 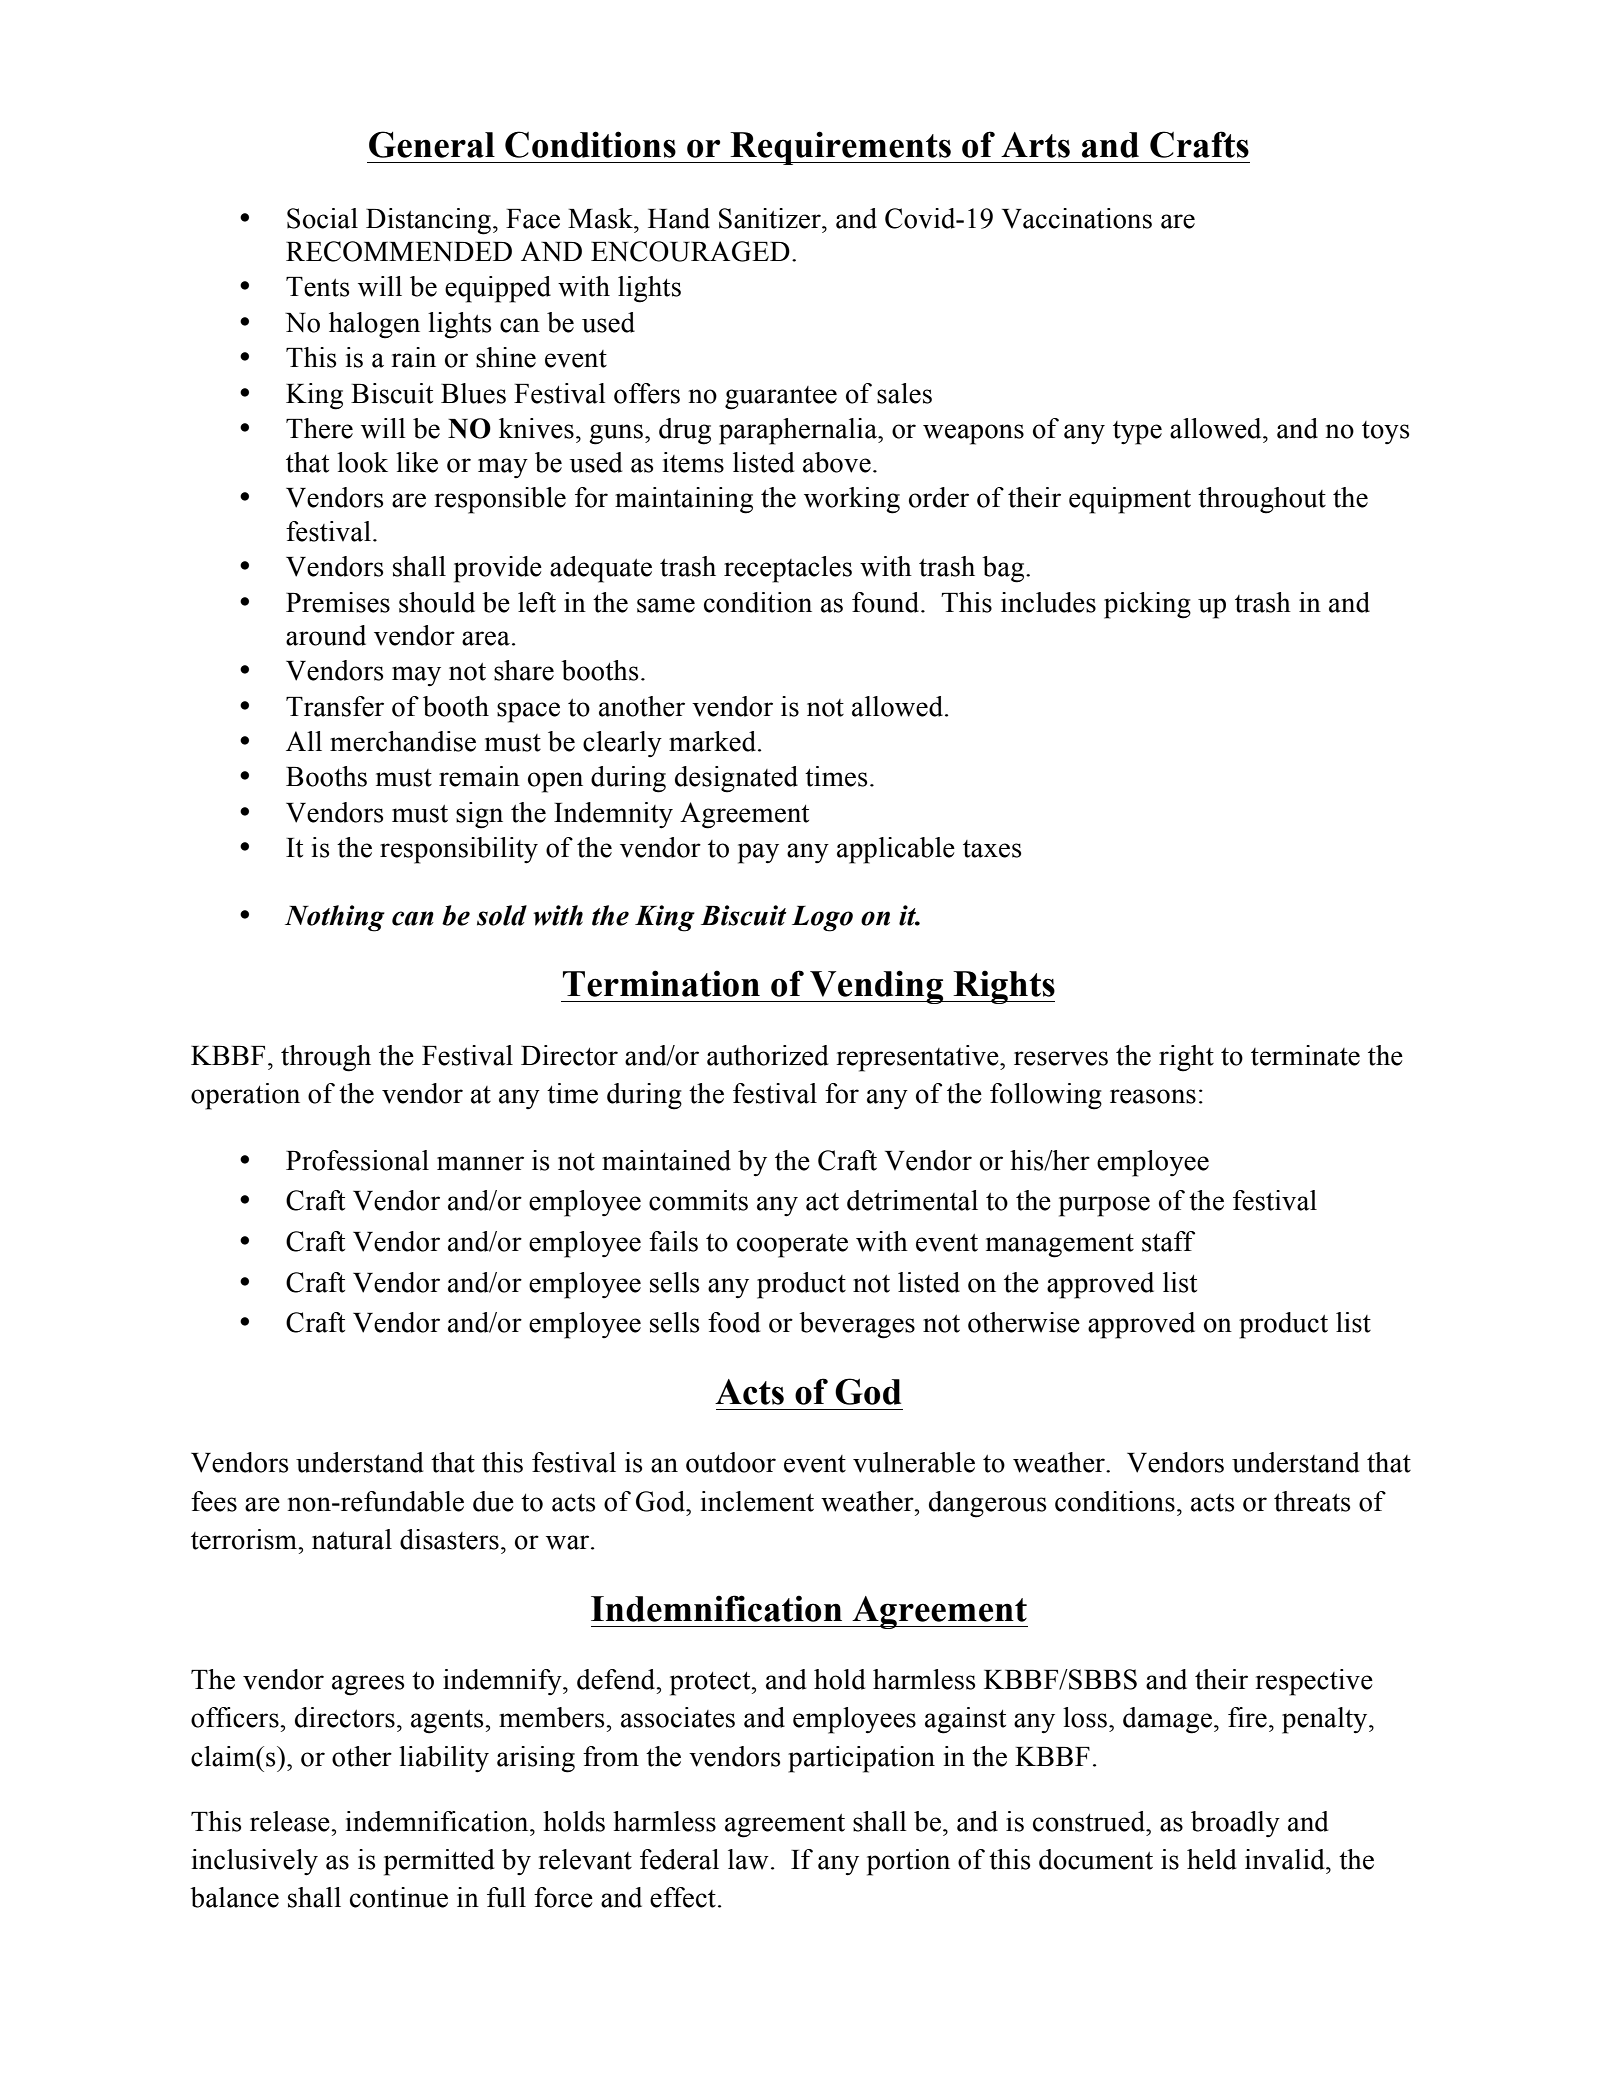 I want to click on release, so click(x=291, y=1821).
